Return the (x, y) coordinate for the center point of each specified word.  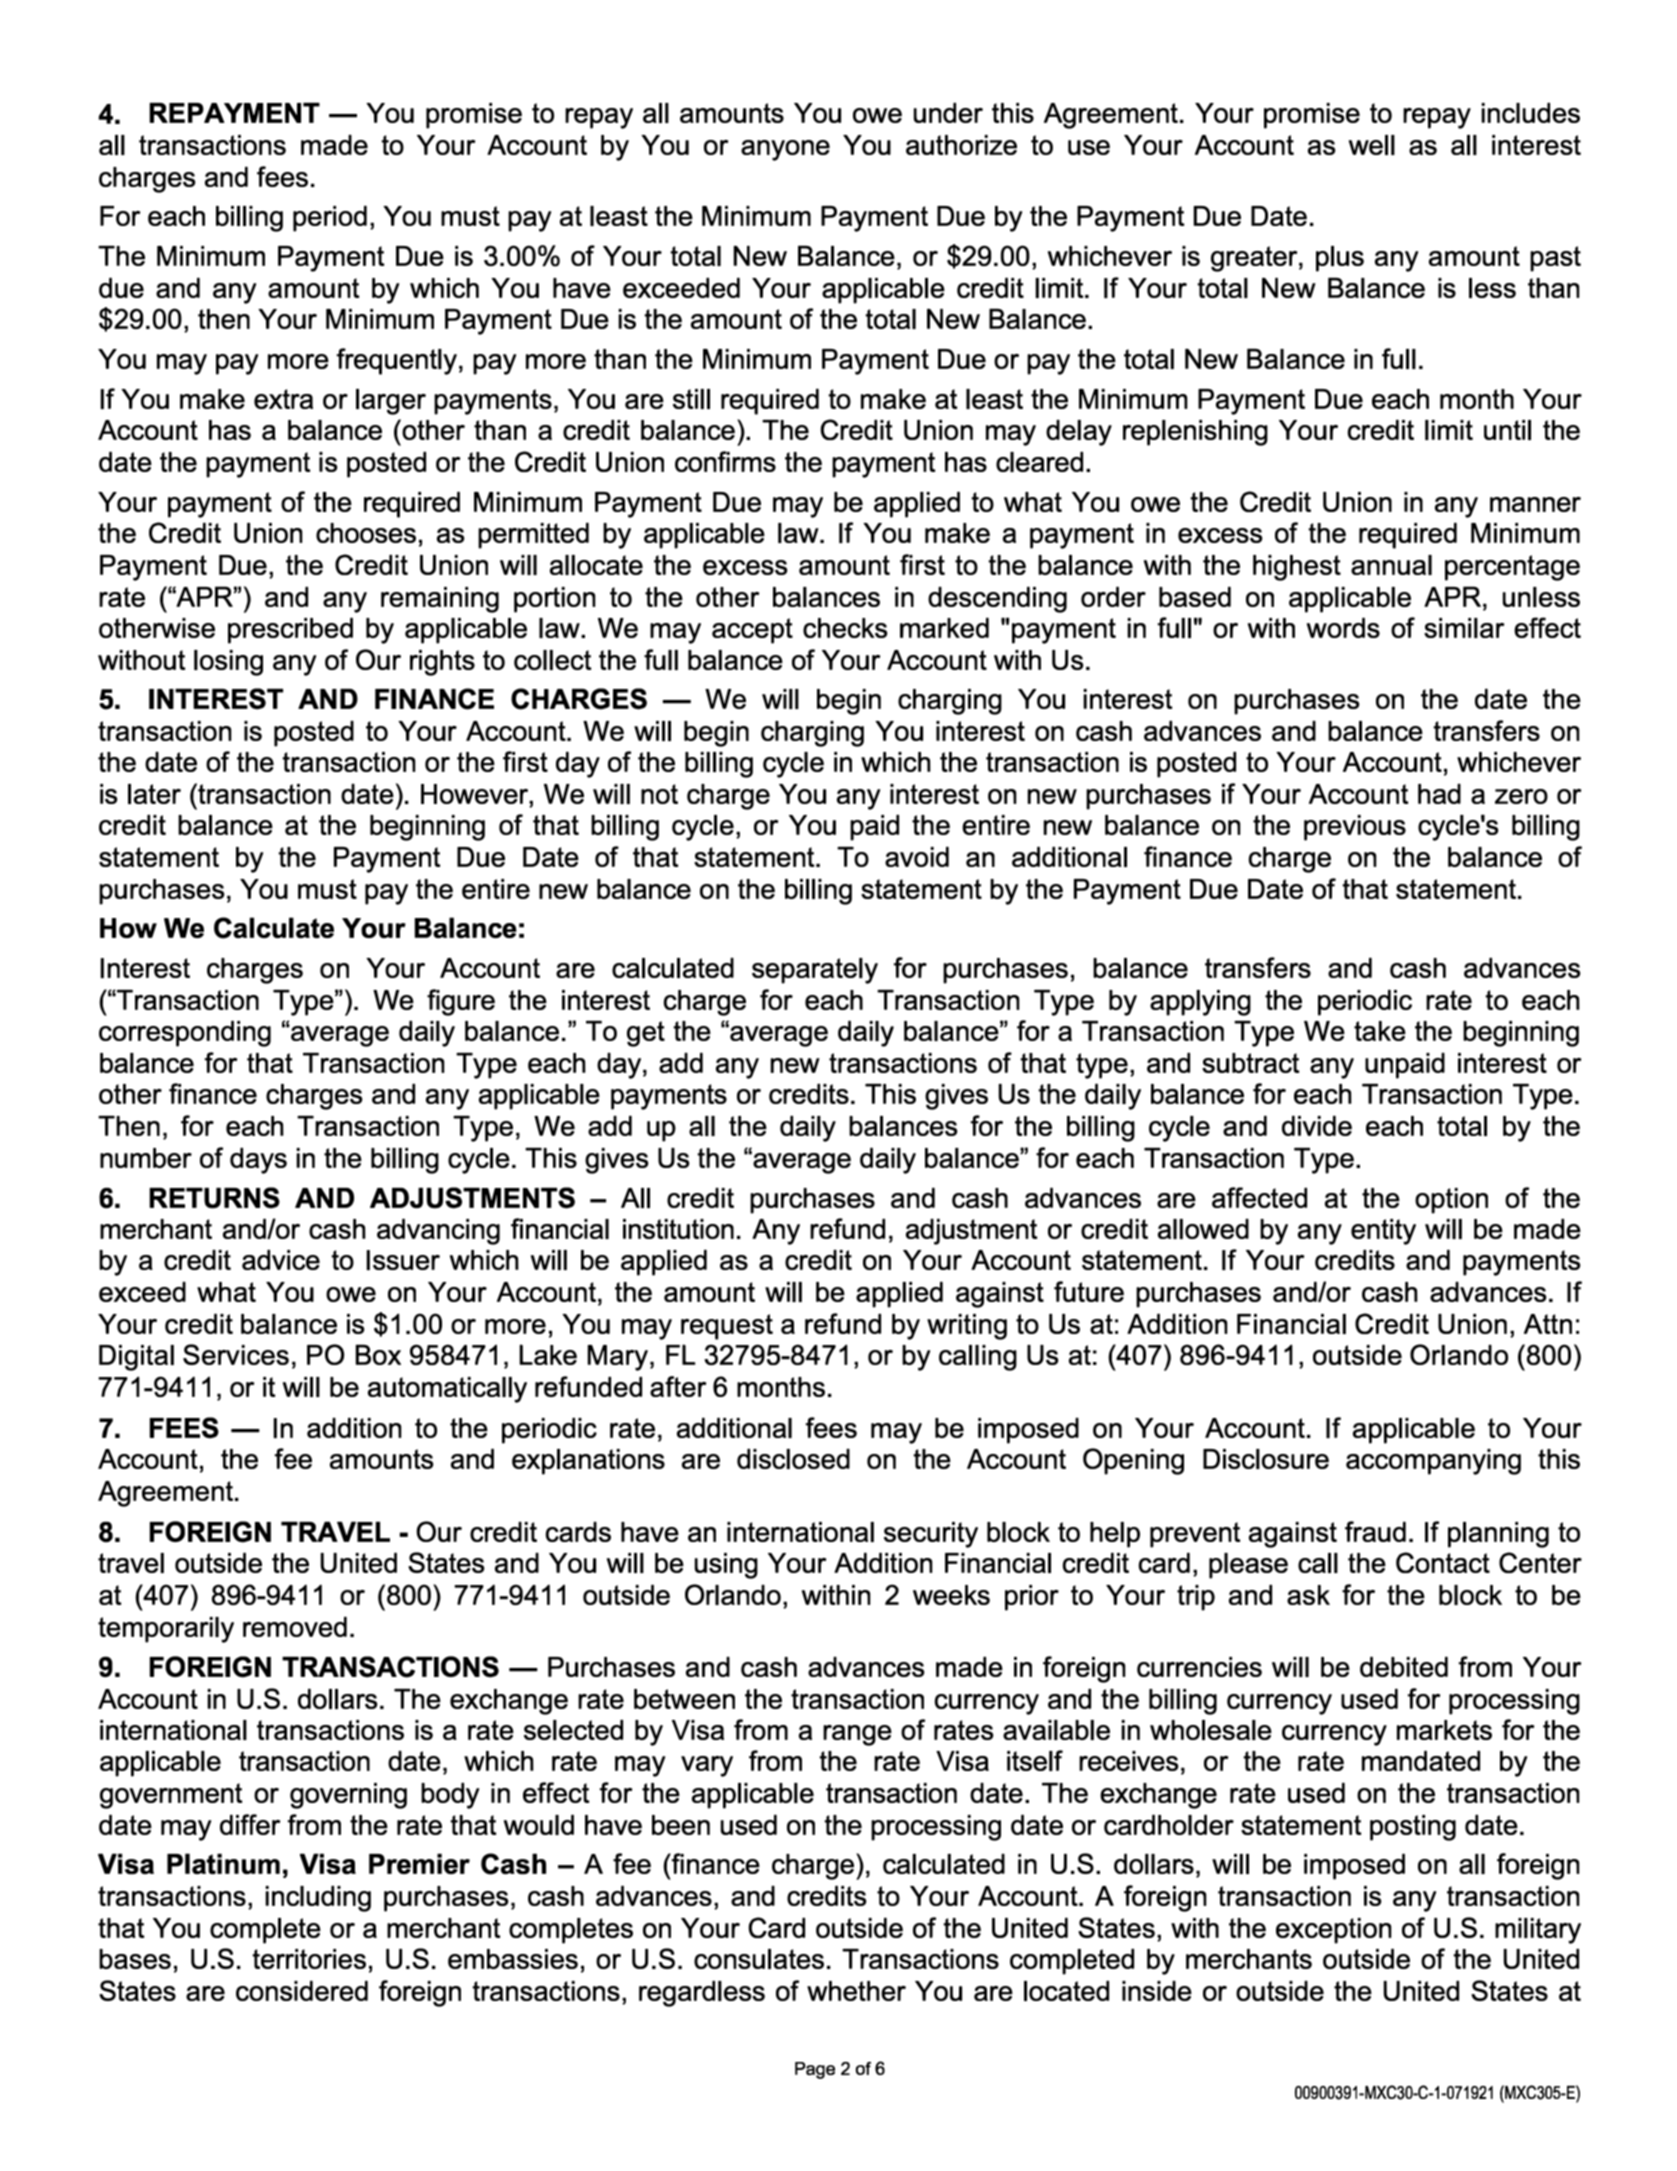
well (1372, 145)
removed (295, 1626)
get (646, 1034)
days (258, 1160)
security (931, 1535)
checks (845, 628)
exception (1333, 1931)
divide (1317, 1125)
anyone (785, 150)
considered (302, 1990)
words (1343, 627)
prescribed (290, 630)
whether (856, 1991)
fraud (1375, 1531)
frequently (396, 361)
